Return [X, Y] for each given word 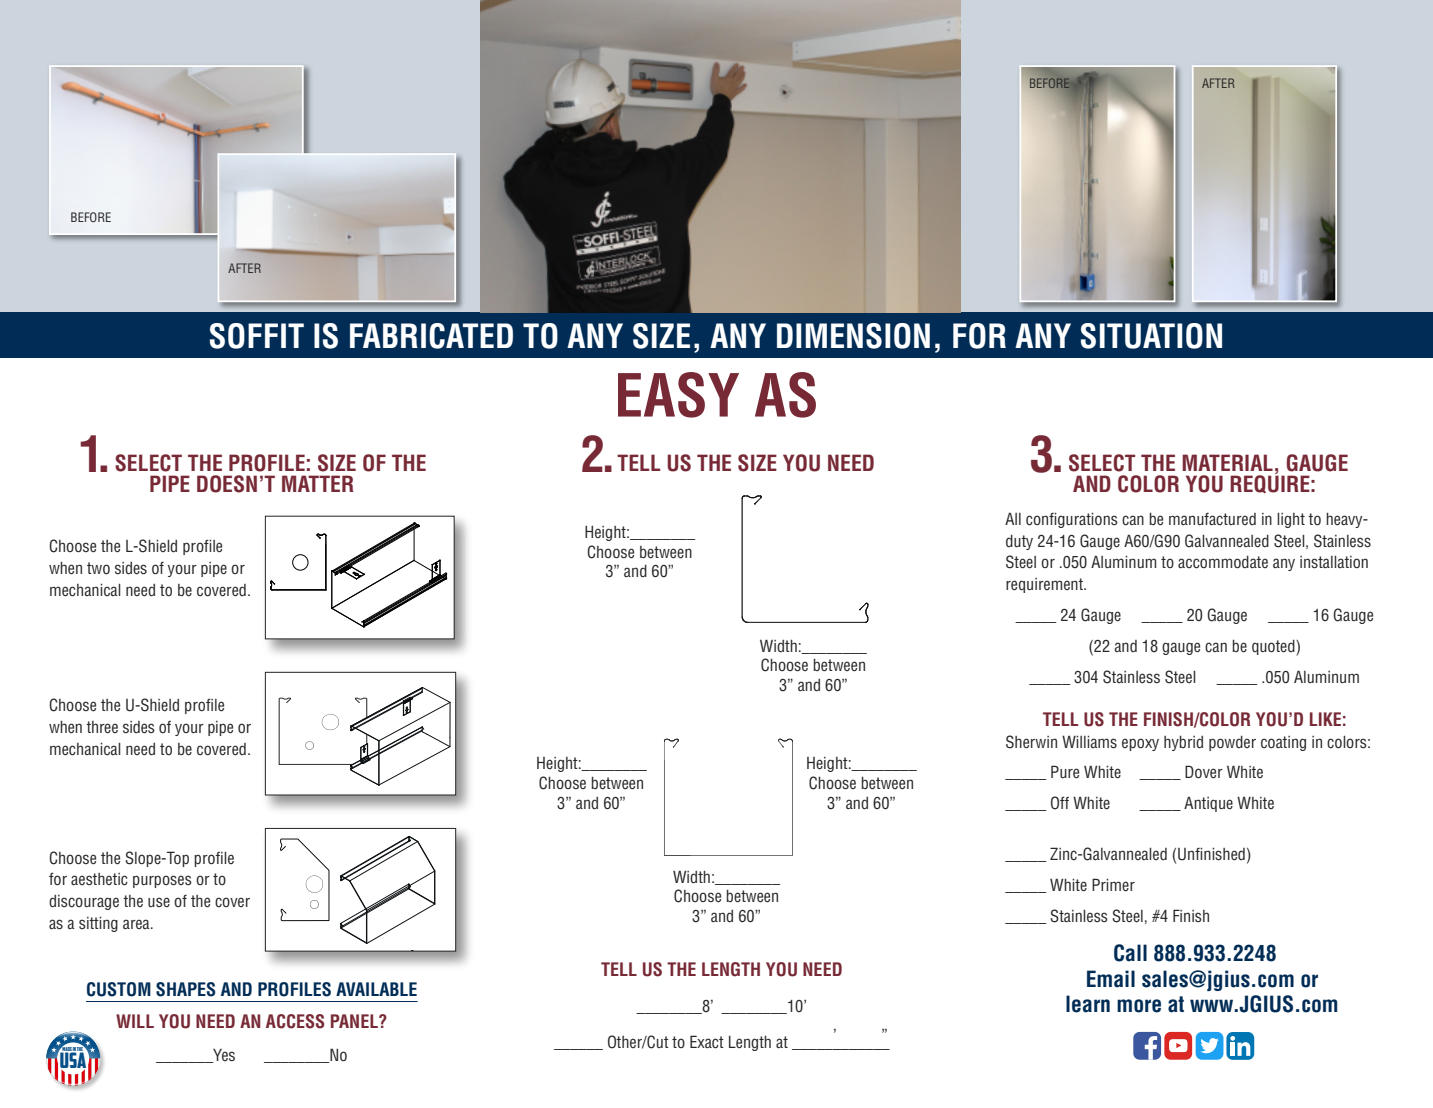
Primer [1113, 884]
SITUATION [1151, 336]
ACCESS [295, 1021]
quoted [1274, 648]
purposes [162, 881]
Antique [1208, 804]
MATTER [318, 483]
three [102, 727]
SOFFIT [257, 336]
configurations [1072, 520]
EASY [678, 395]
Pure [1065, 772]
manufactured [1212, 519]
